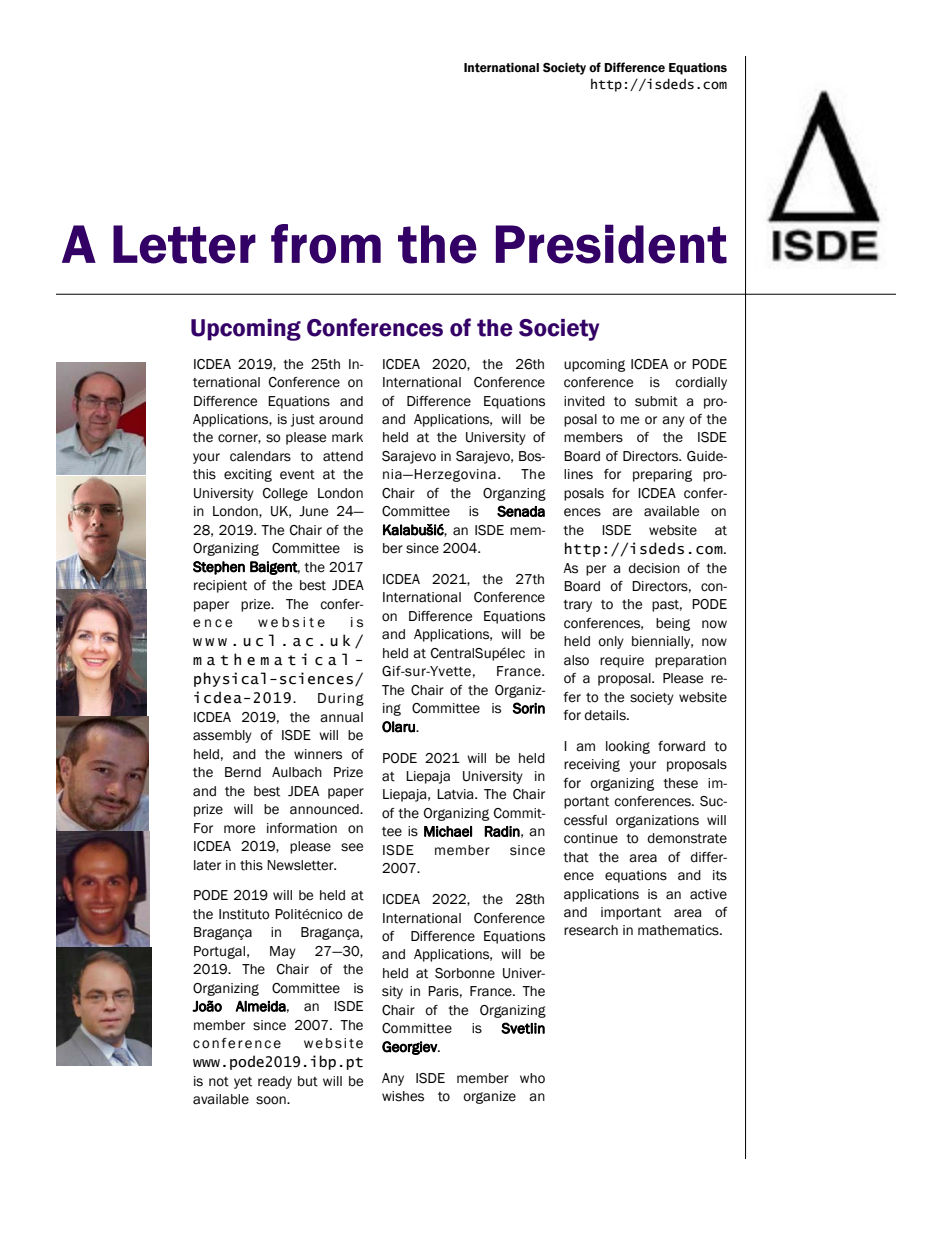 The width and height of the page is (952, 1233). I want to click on During, so click(341, 699).
